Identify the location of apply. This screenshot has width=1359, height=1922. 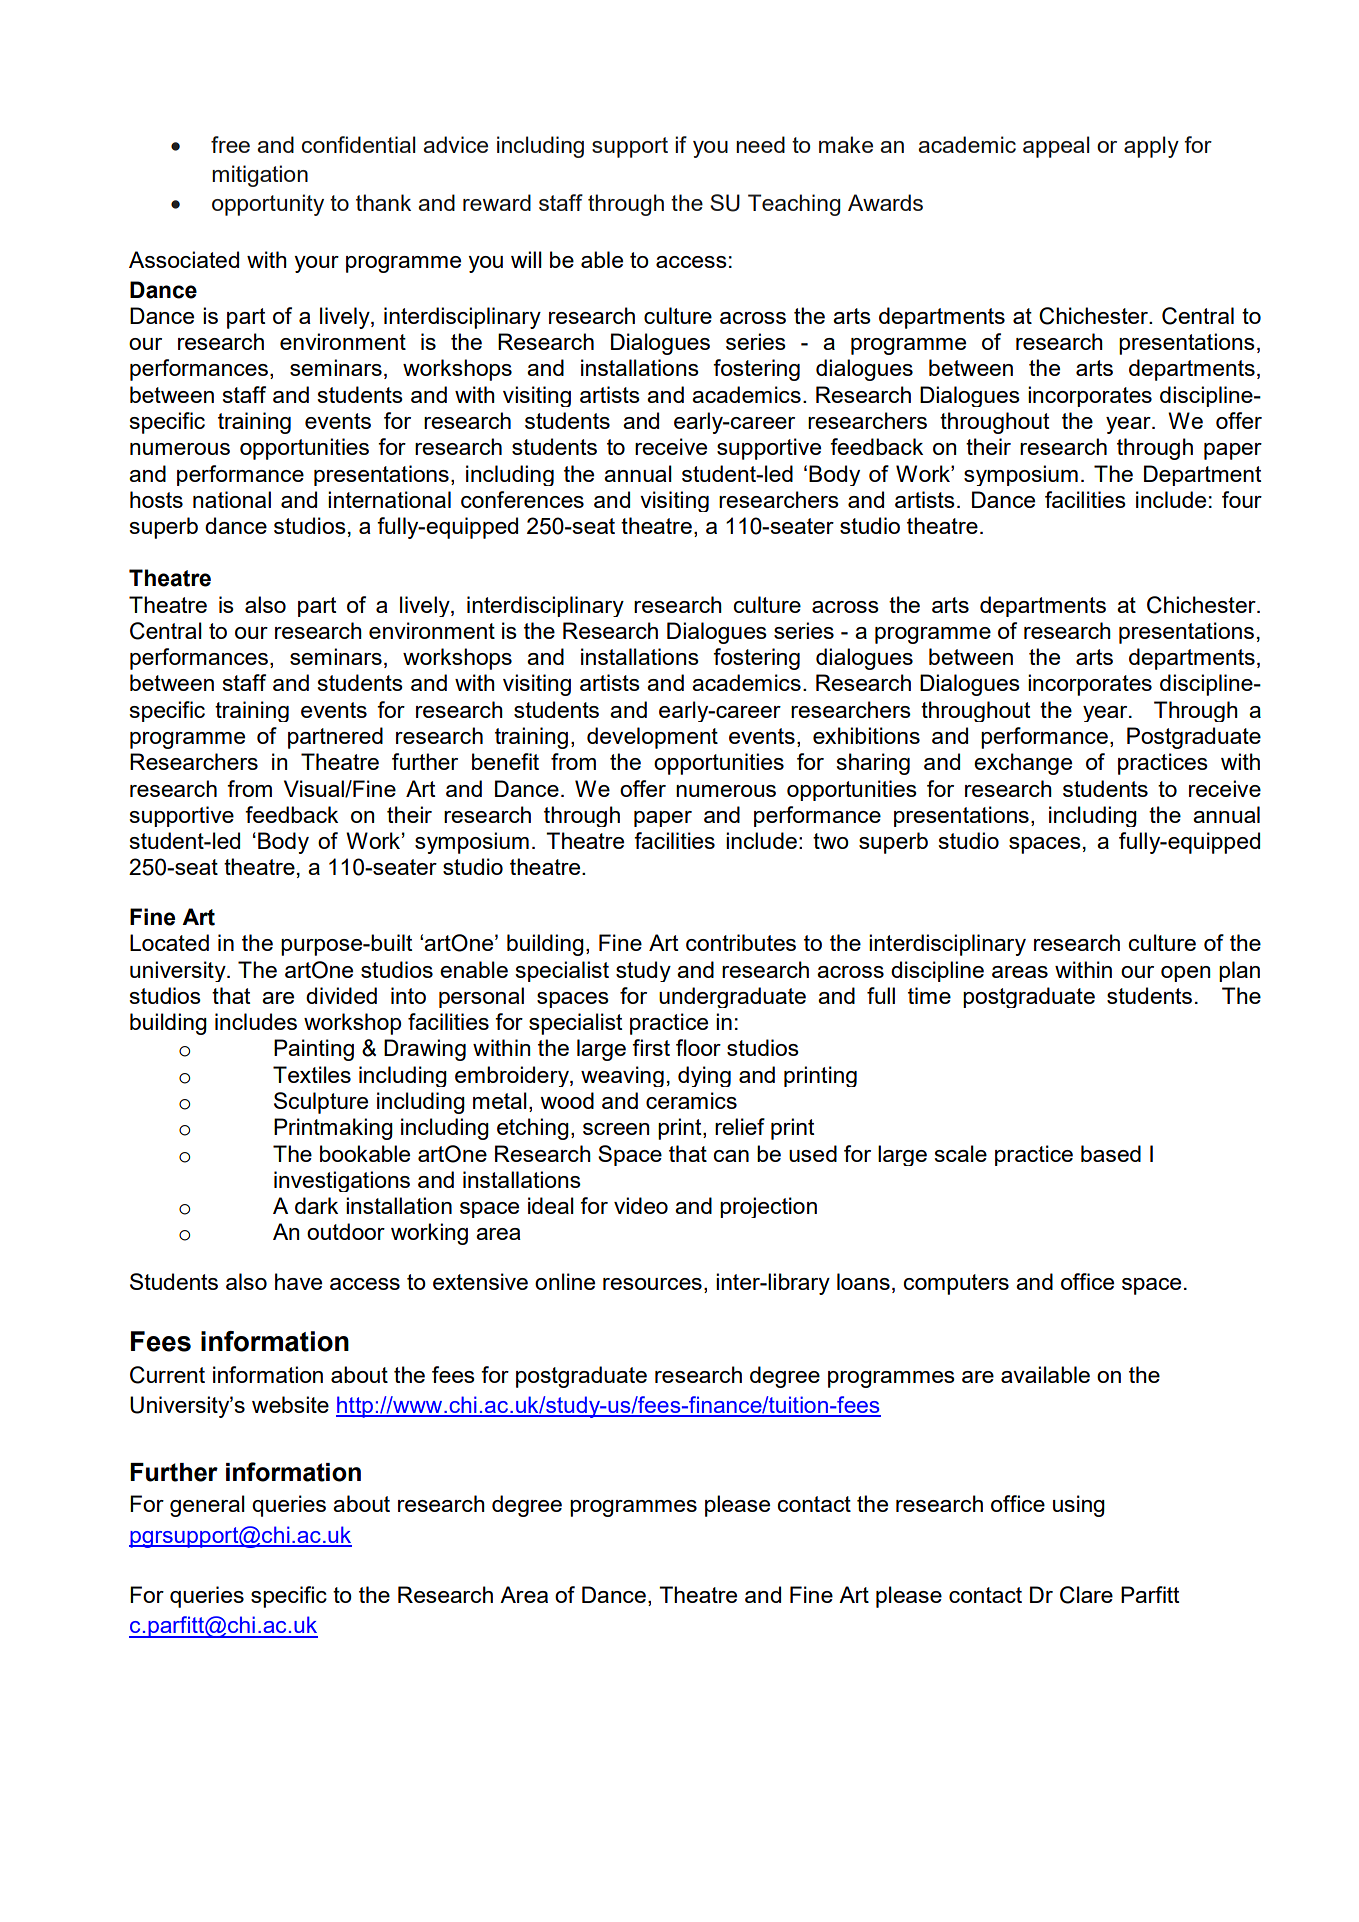
(1151, 147).
